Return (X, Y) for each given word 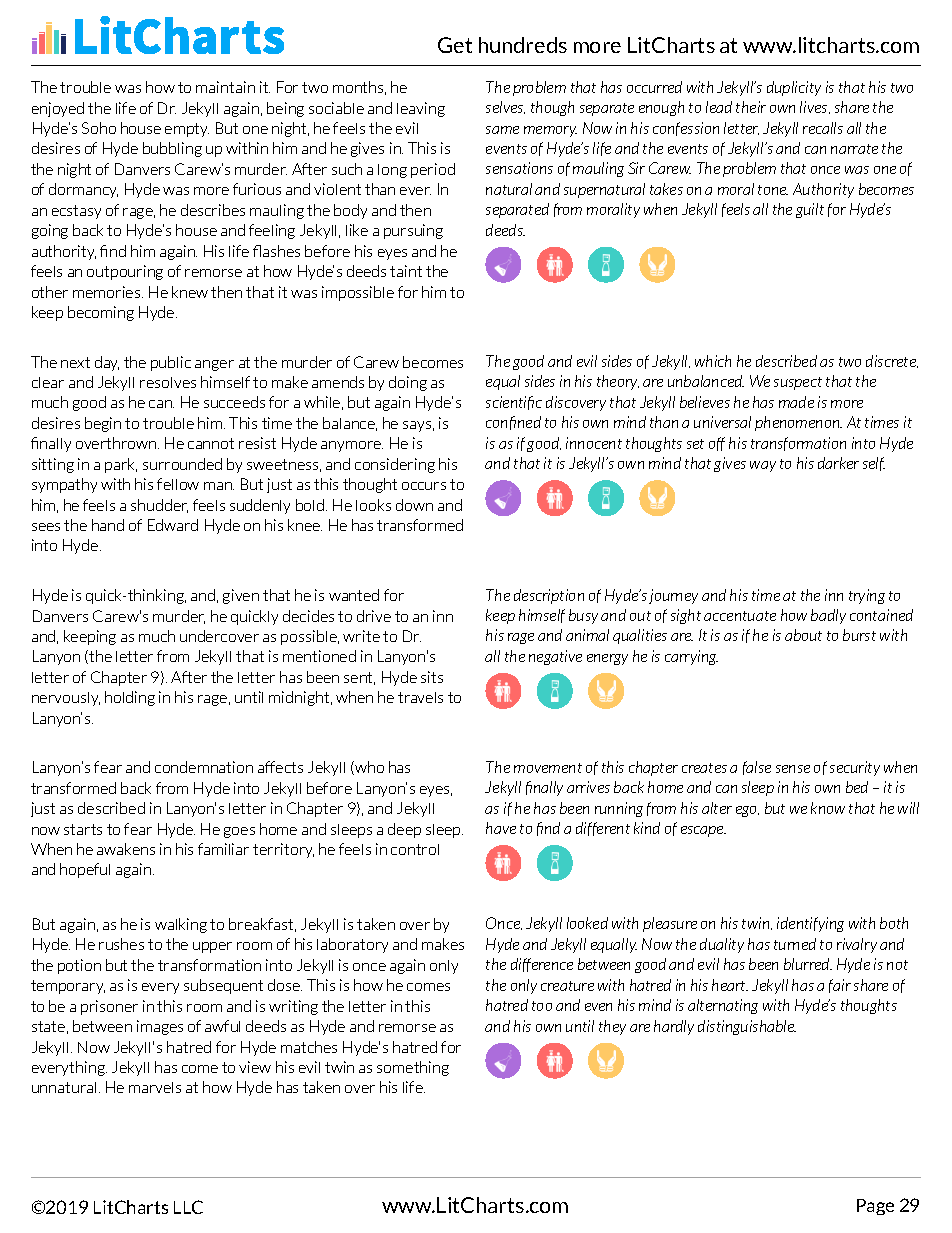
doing (408, 383)
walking (181, 925)
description (549, 596)
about (803, 635)
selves (505, 107)
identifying (810, 924)
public (171, 363)
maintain (225, 87)
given (241, 596)
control (415, 849)
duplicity (794, 88)
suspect (798, 383)
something (413, 1068)
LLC (188, 1207)
